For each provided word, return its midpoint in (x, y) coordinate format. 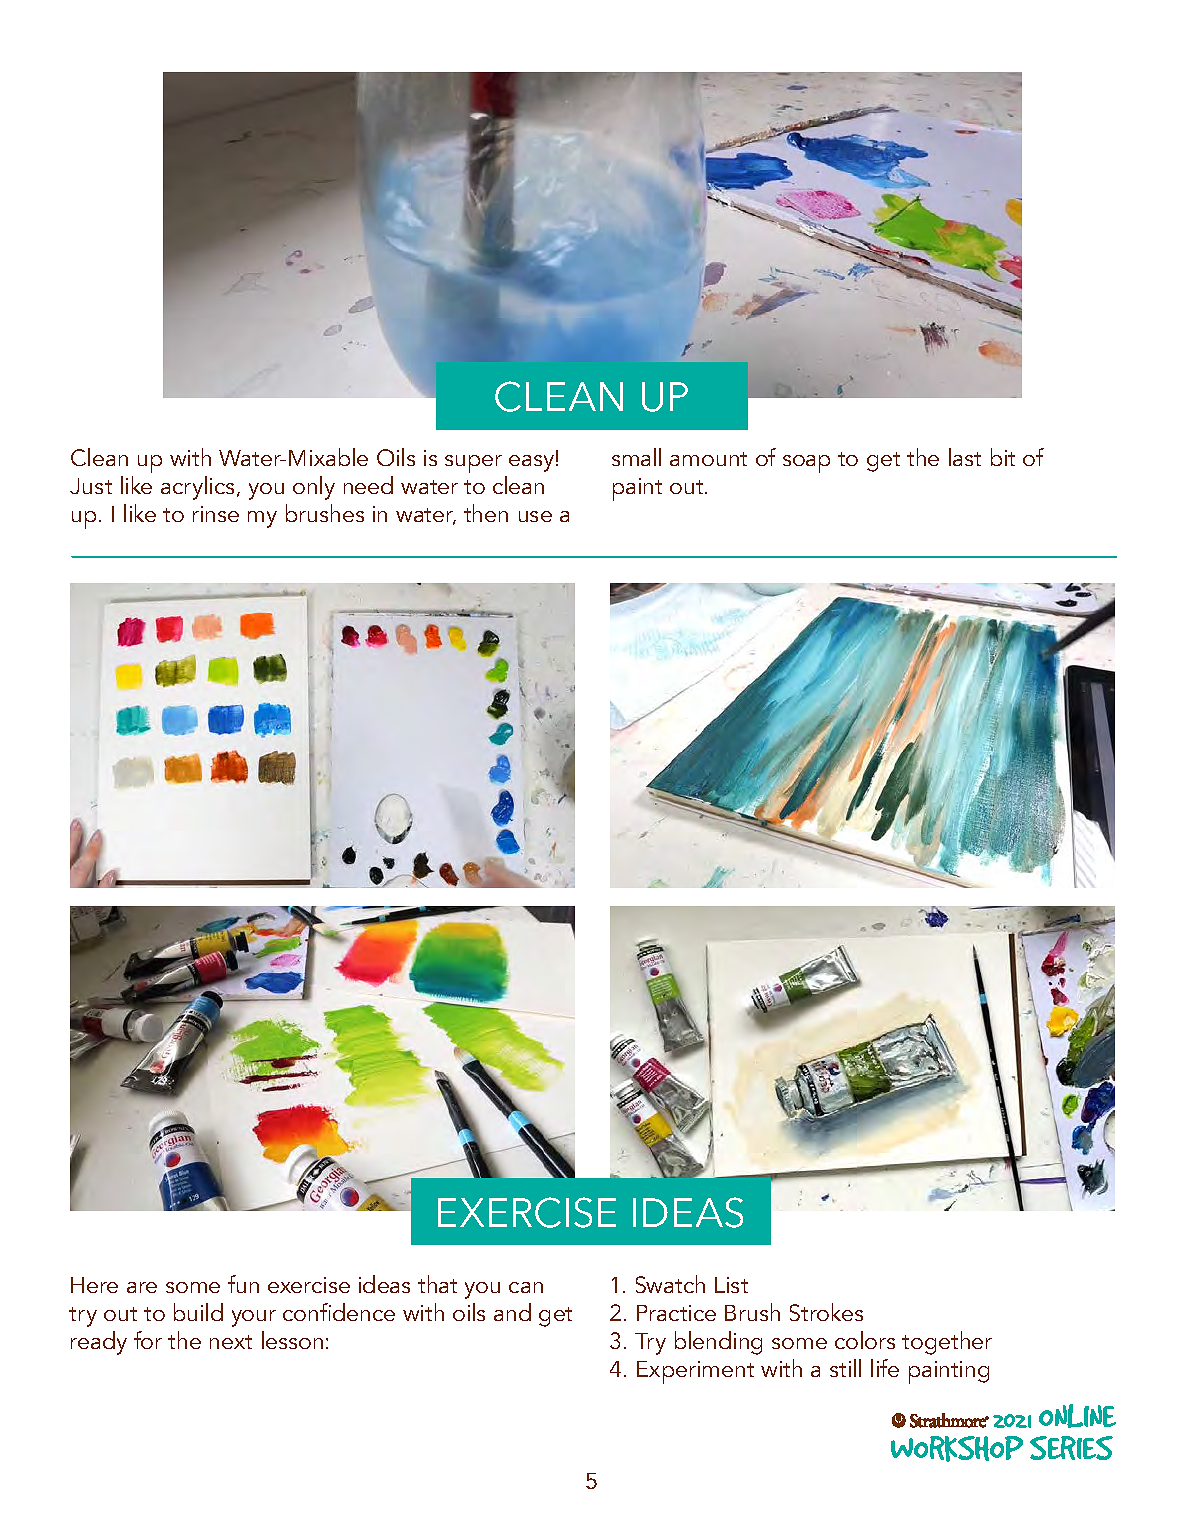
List (731, 1285)
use (535, 516)
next (231, 1342)
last (965, 457)
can (526, 1287)
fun (243, 1284)
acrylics (197, 488)
